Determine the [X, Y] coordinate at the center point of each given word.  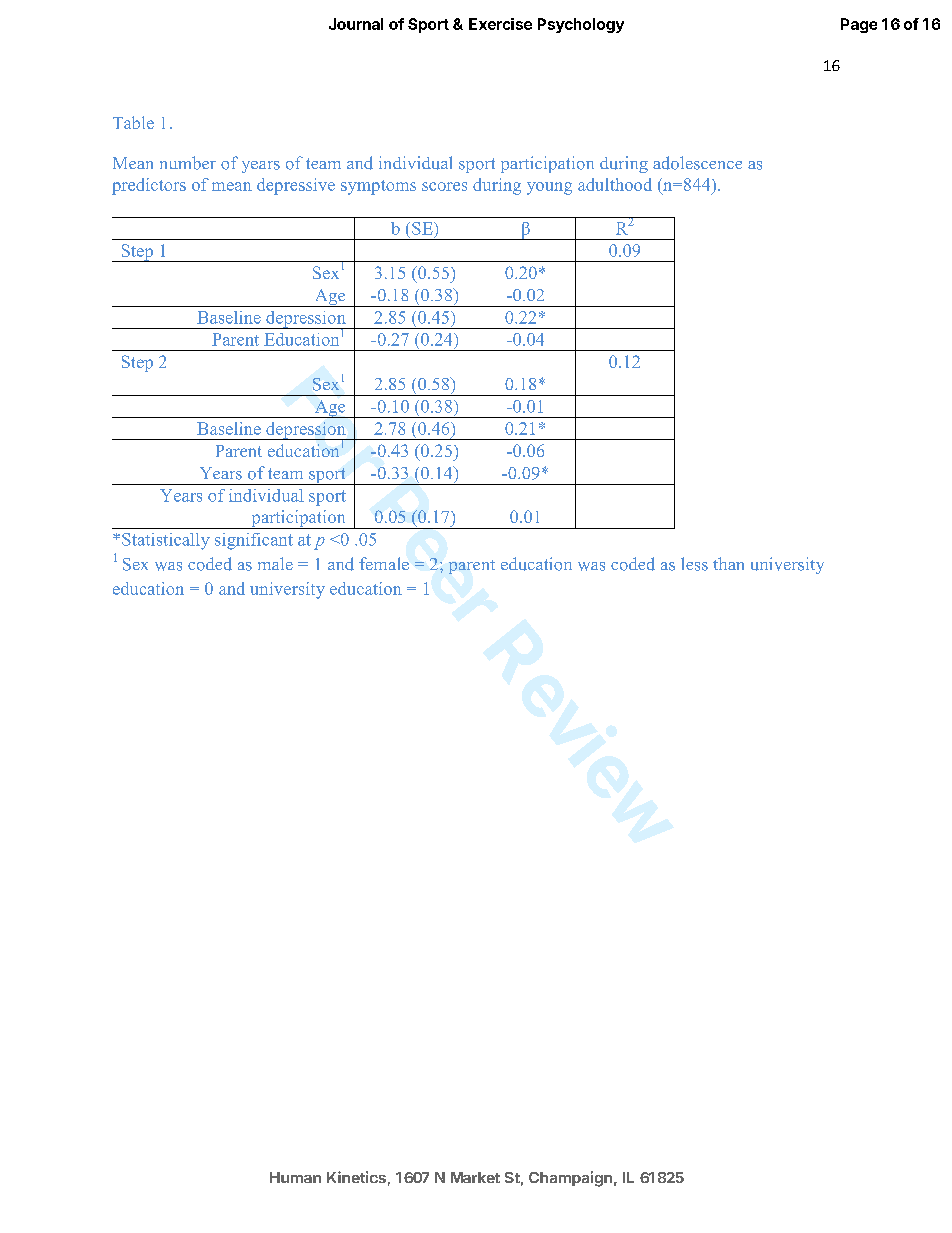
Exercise [500, 24]
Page [859, 25]
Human [295, 1177]
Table [133, 122]
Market [475, 1177]
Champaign [570, 1179]
